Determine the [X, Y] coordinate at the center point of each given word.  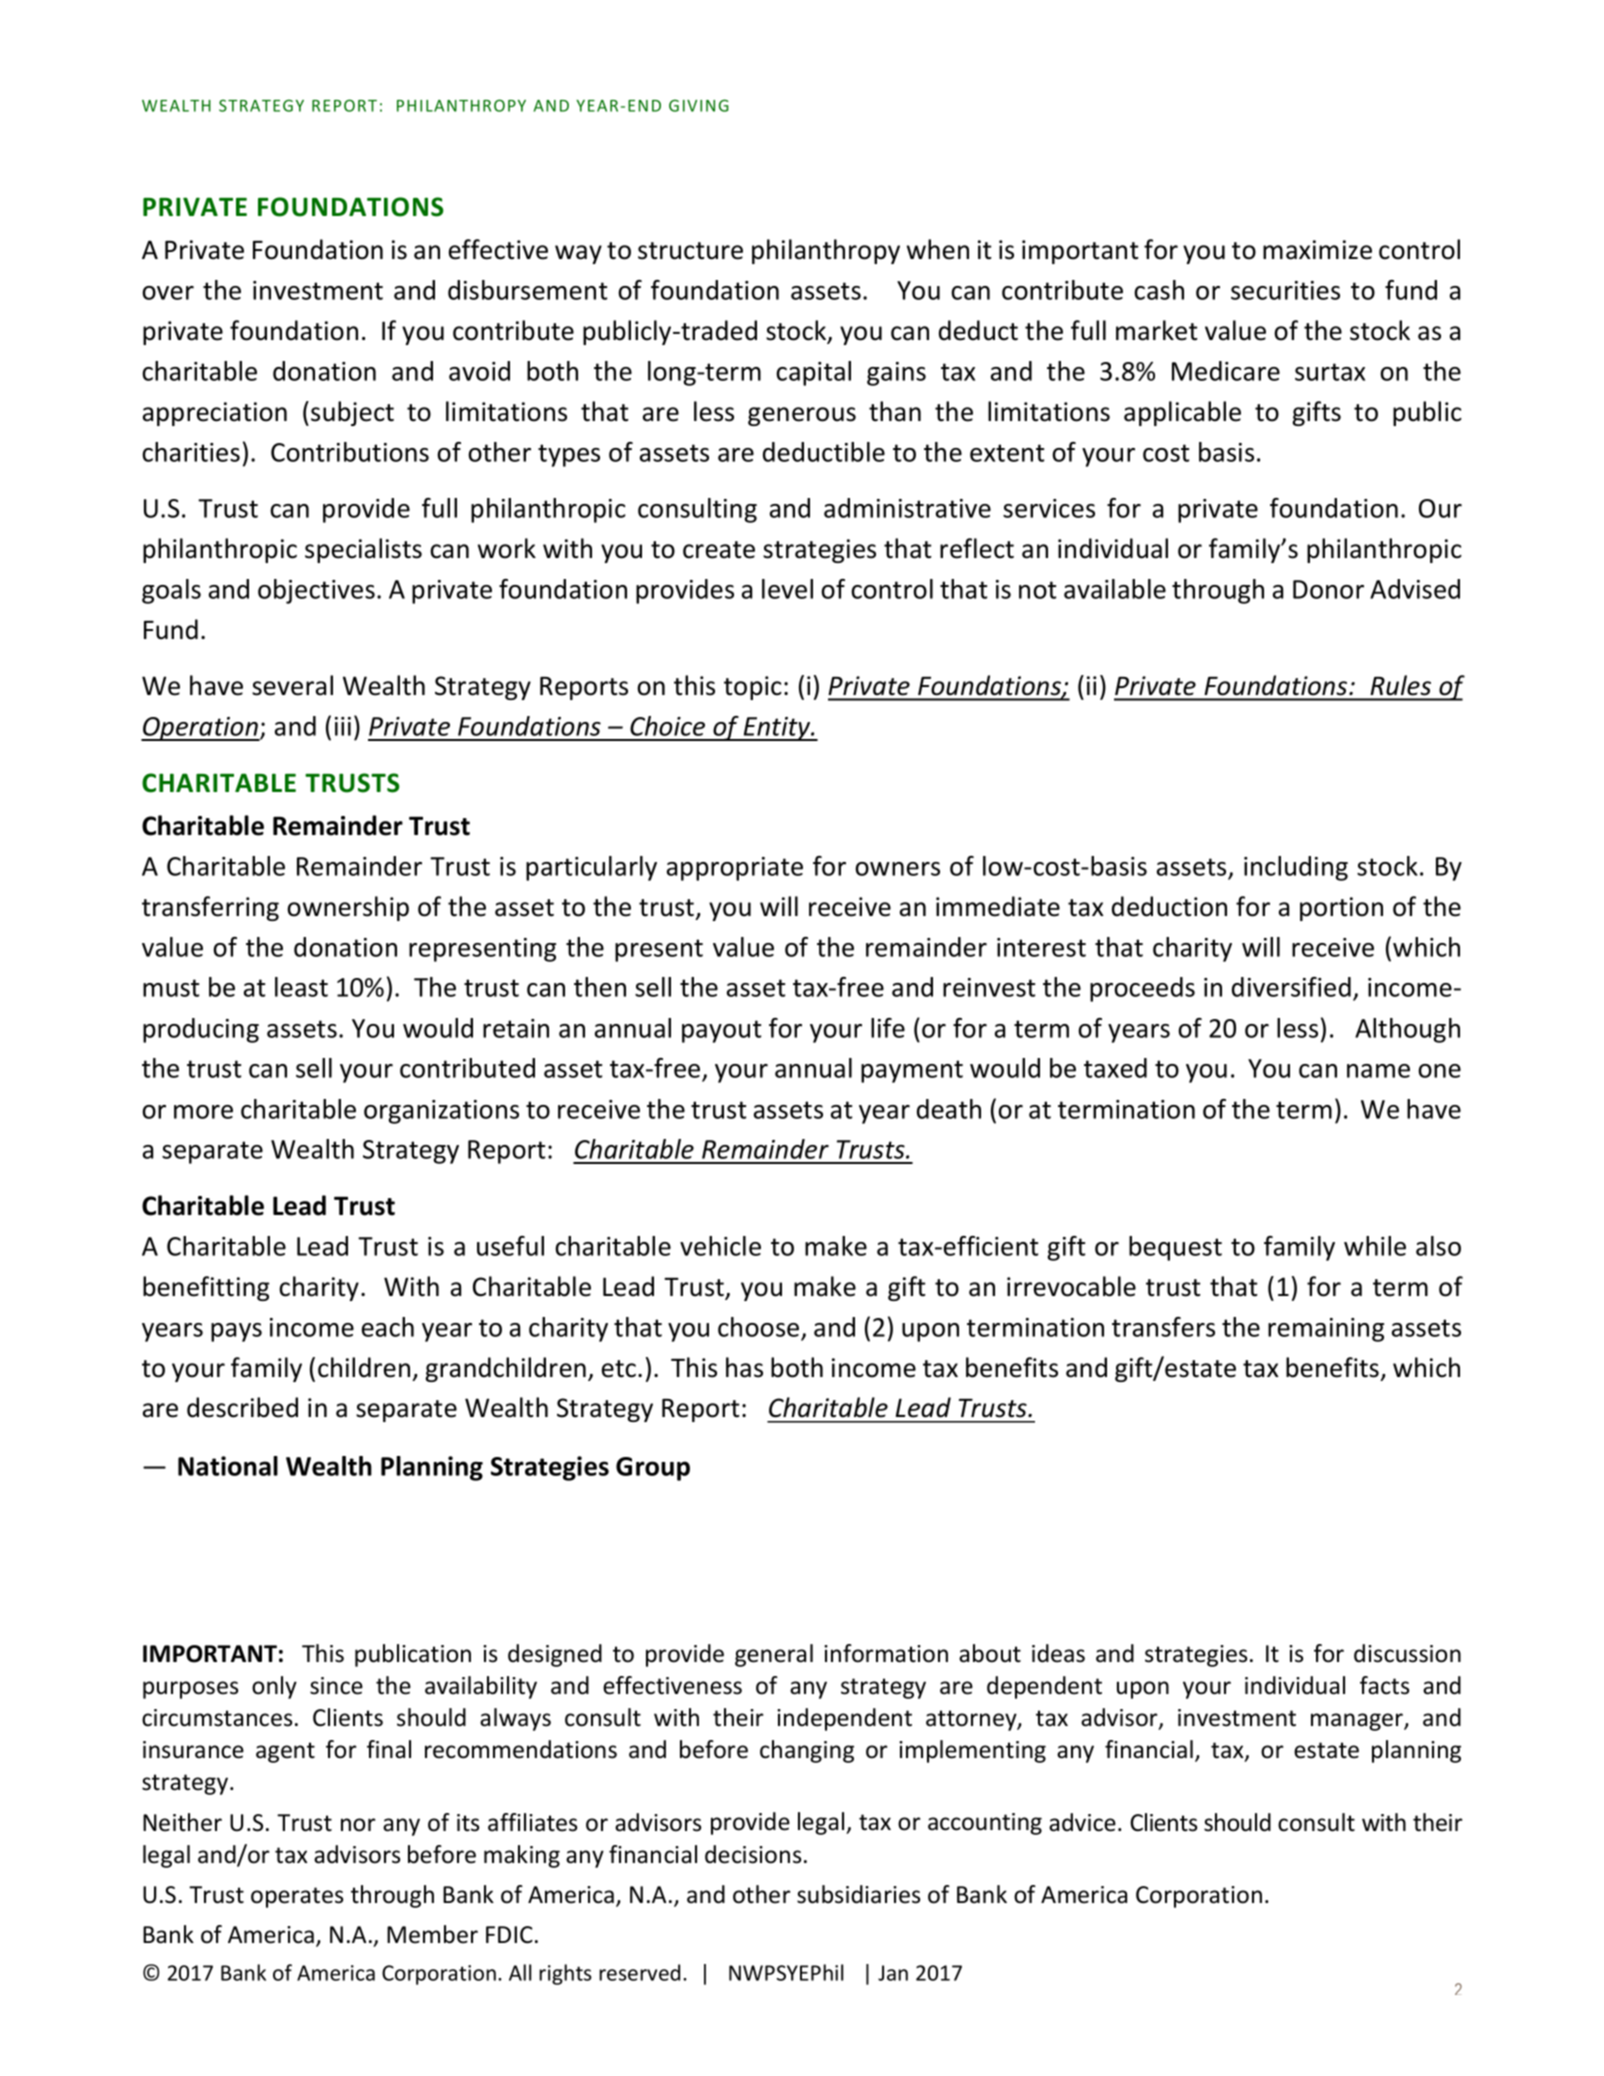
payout [722, 1031]
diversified [1291, 987]
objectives [316, 591]
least [301, 987]
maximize [1317, 250]
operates [297, 1897]
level [787, 589]
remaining [1326, 1330]
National [228, 1466]
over [168, 293]
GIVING [699, 105]
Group [653, 1469]
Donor [1328, 589]
